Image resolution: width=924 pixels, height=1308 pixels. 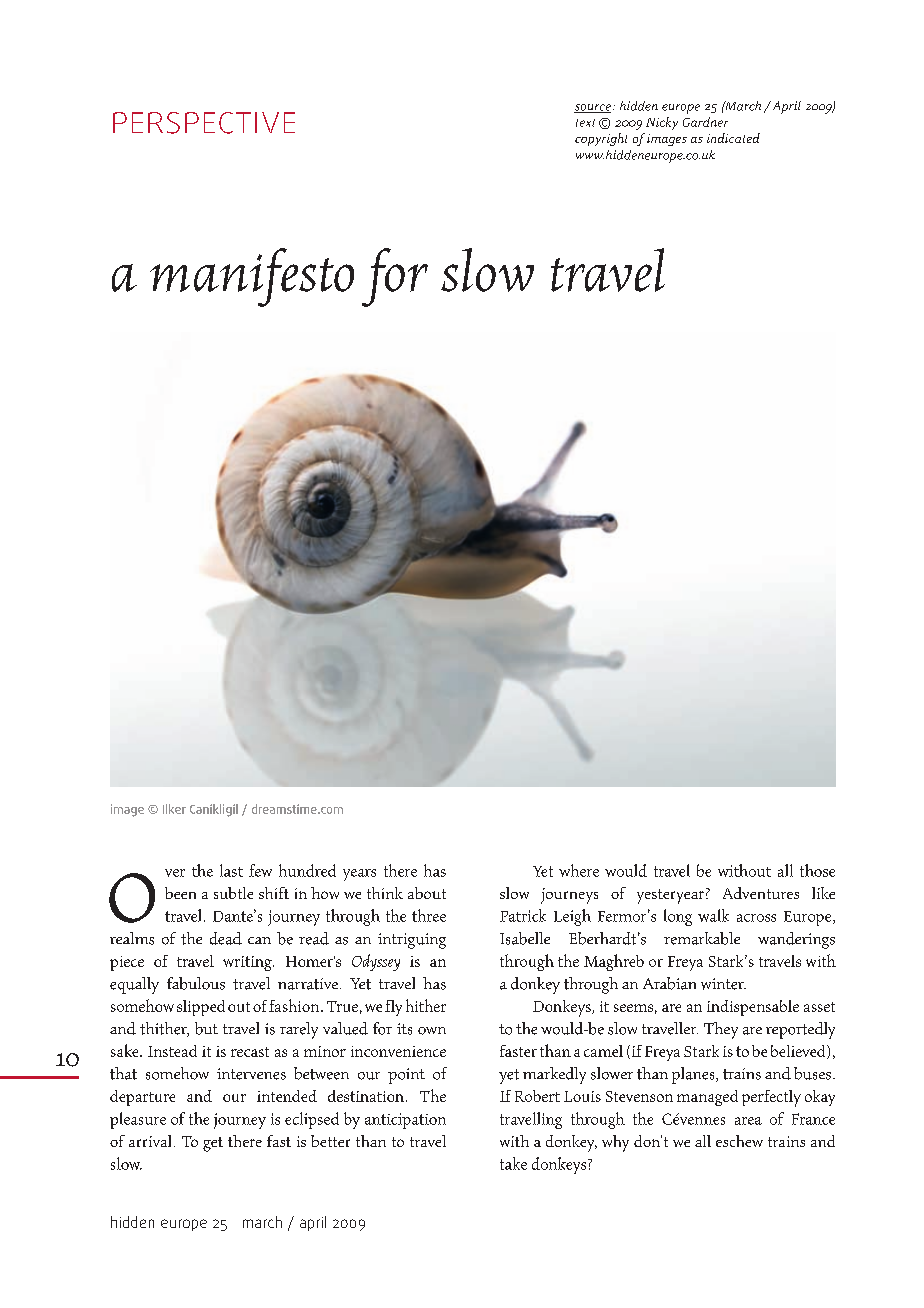 I want to click on perspective, so click(x=204, y=123).
